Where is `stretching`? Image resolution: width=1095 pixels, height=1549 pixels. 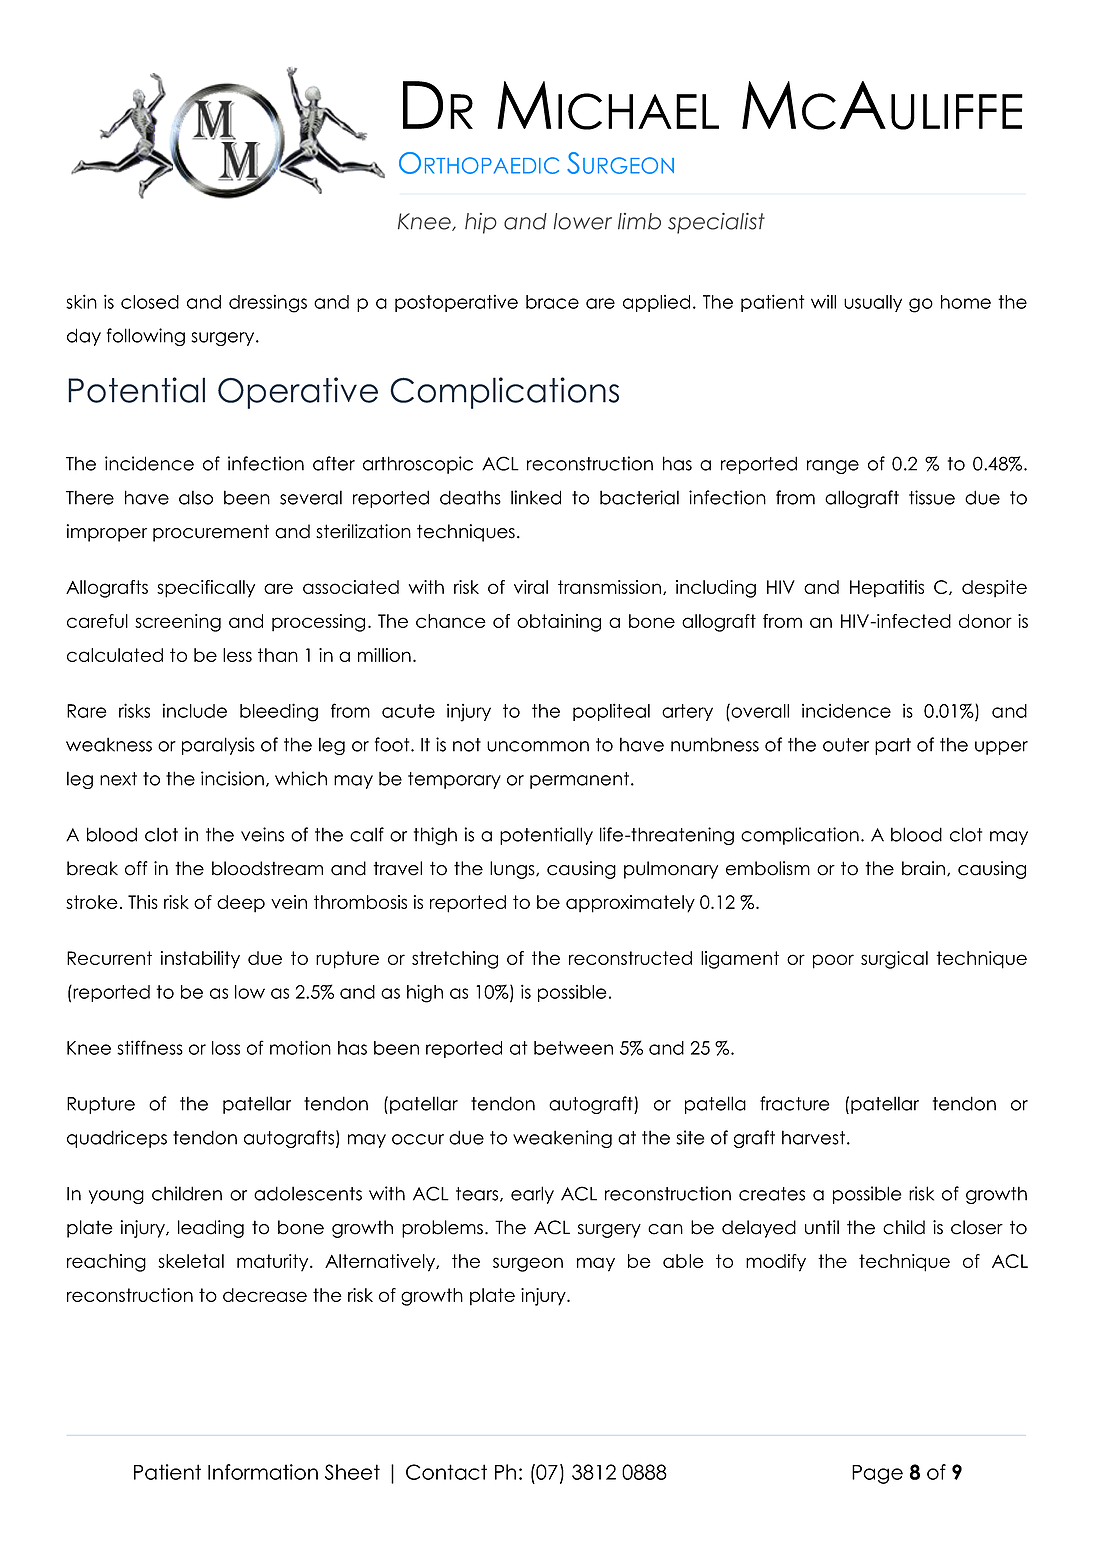 stretching is located at coordinates (455, 960).
